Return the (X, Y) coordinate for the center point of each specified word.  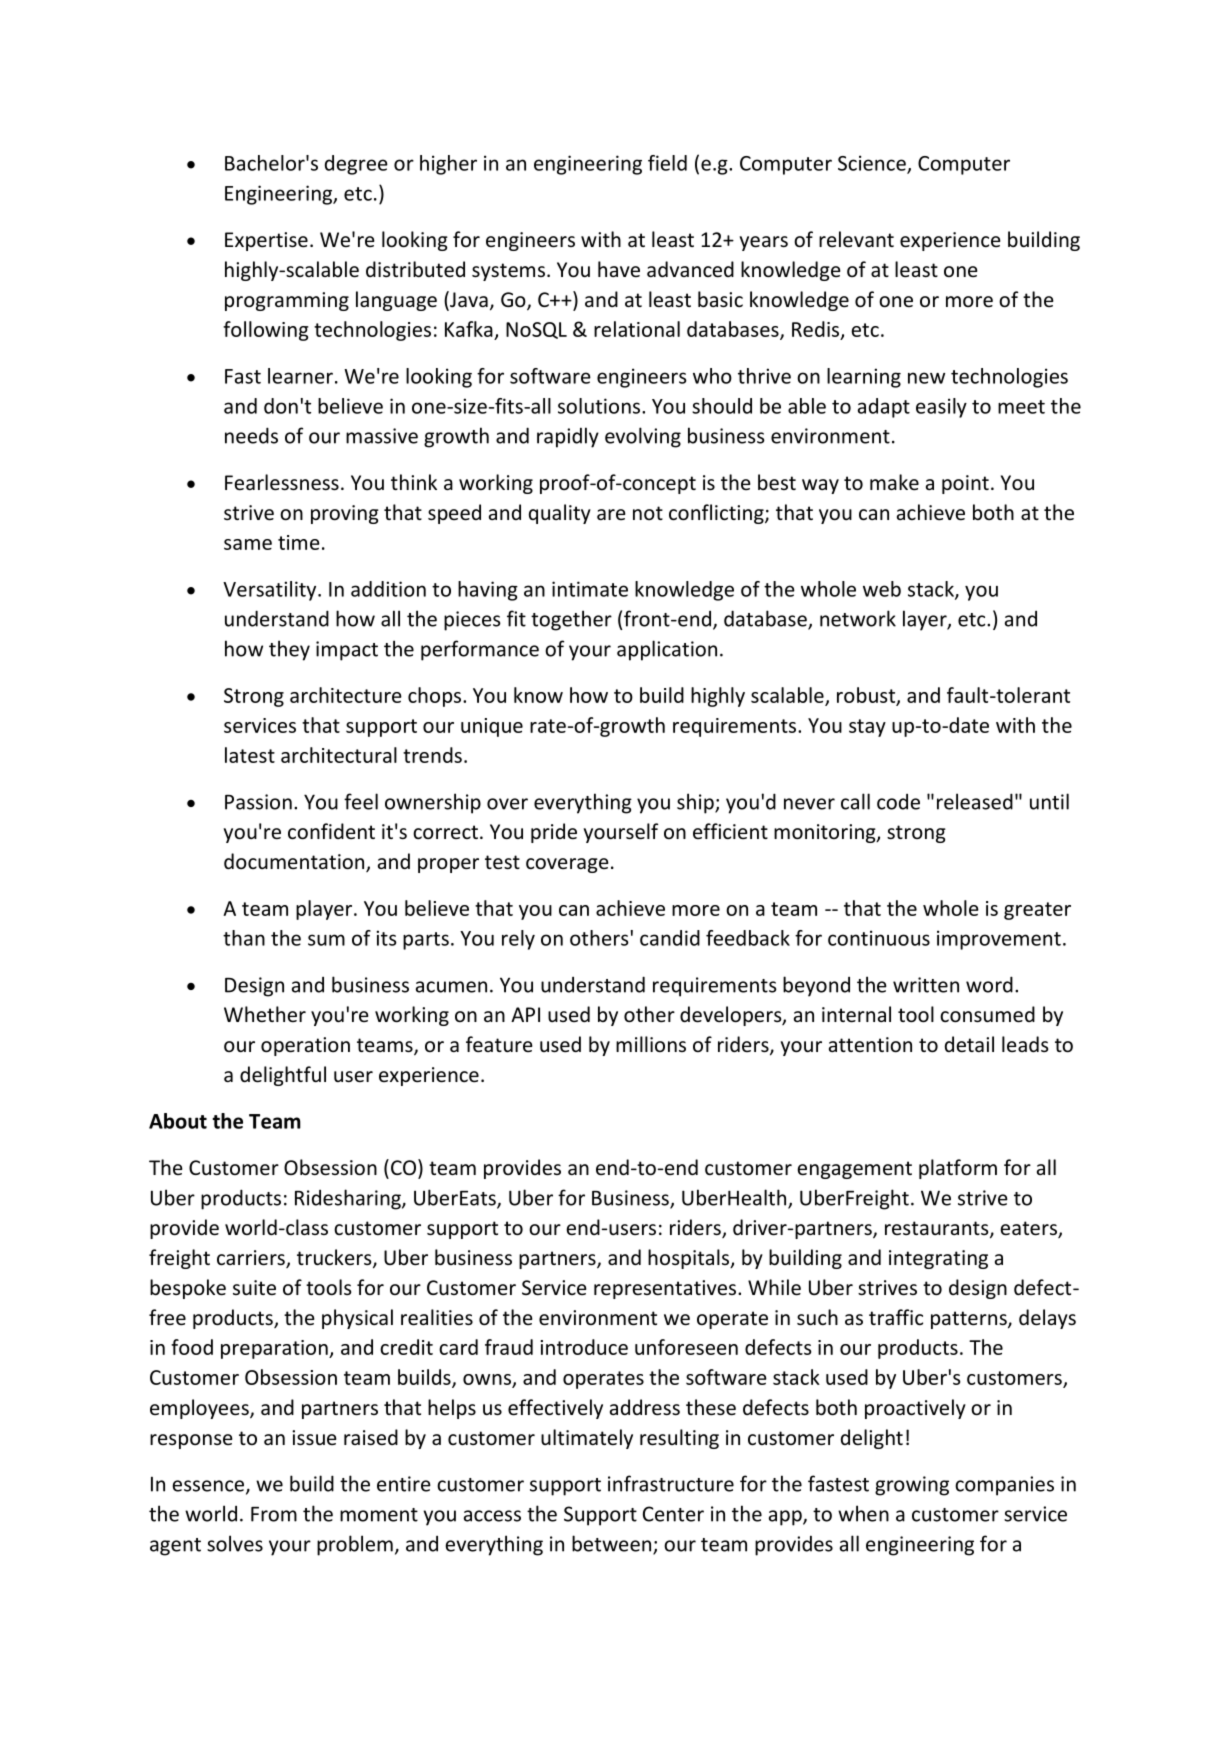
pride (554, 833)
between (613, 1544)
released (975, 801)
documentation (295, 862)
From (274, 1514)
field (667, 163)
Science (873, 164)
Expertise (266, 241)
